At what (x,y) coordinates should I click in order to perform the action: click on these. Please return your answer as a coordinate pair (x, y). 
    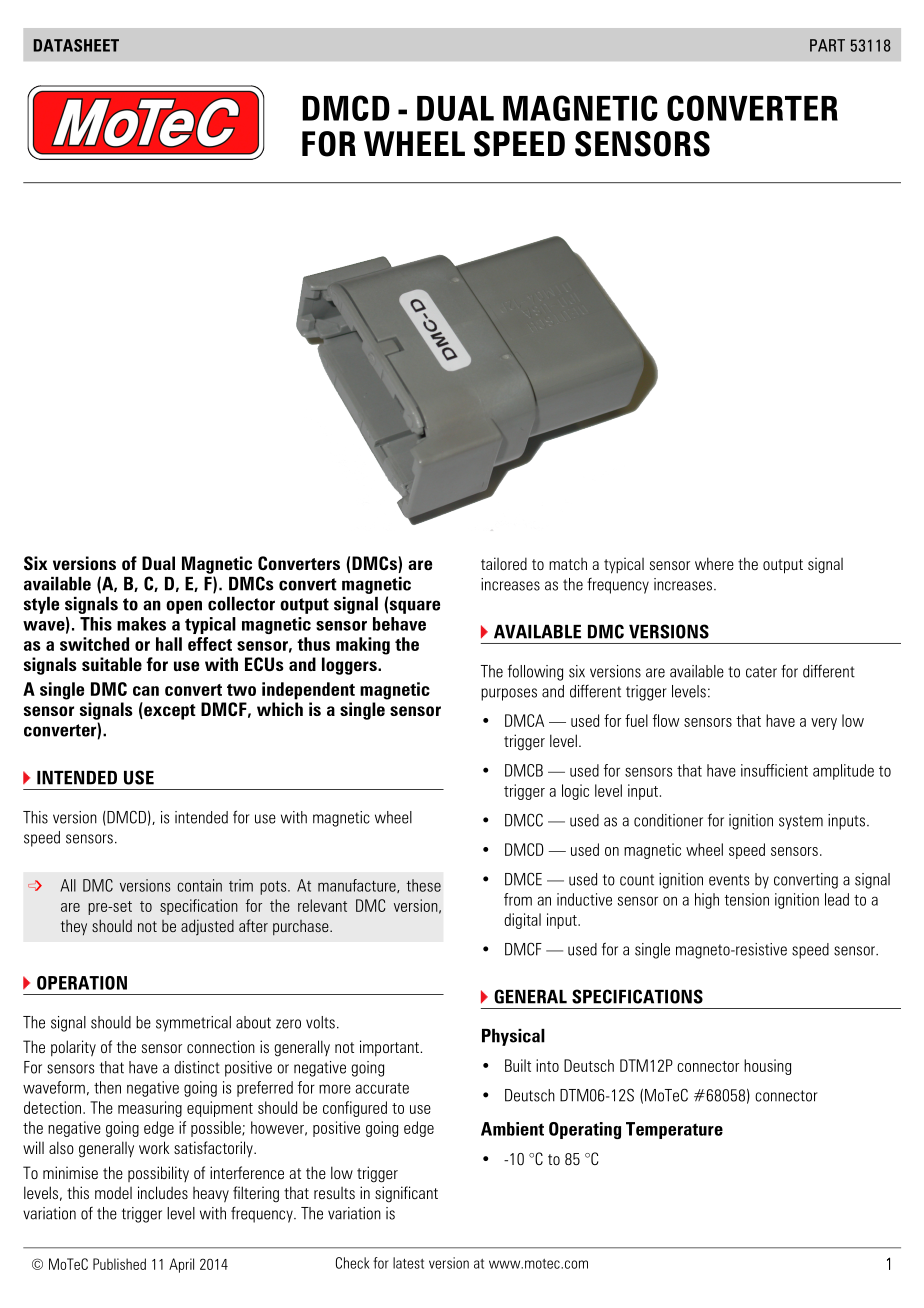
    Looking at the image, I should click on (424, 885).
